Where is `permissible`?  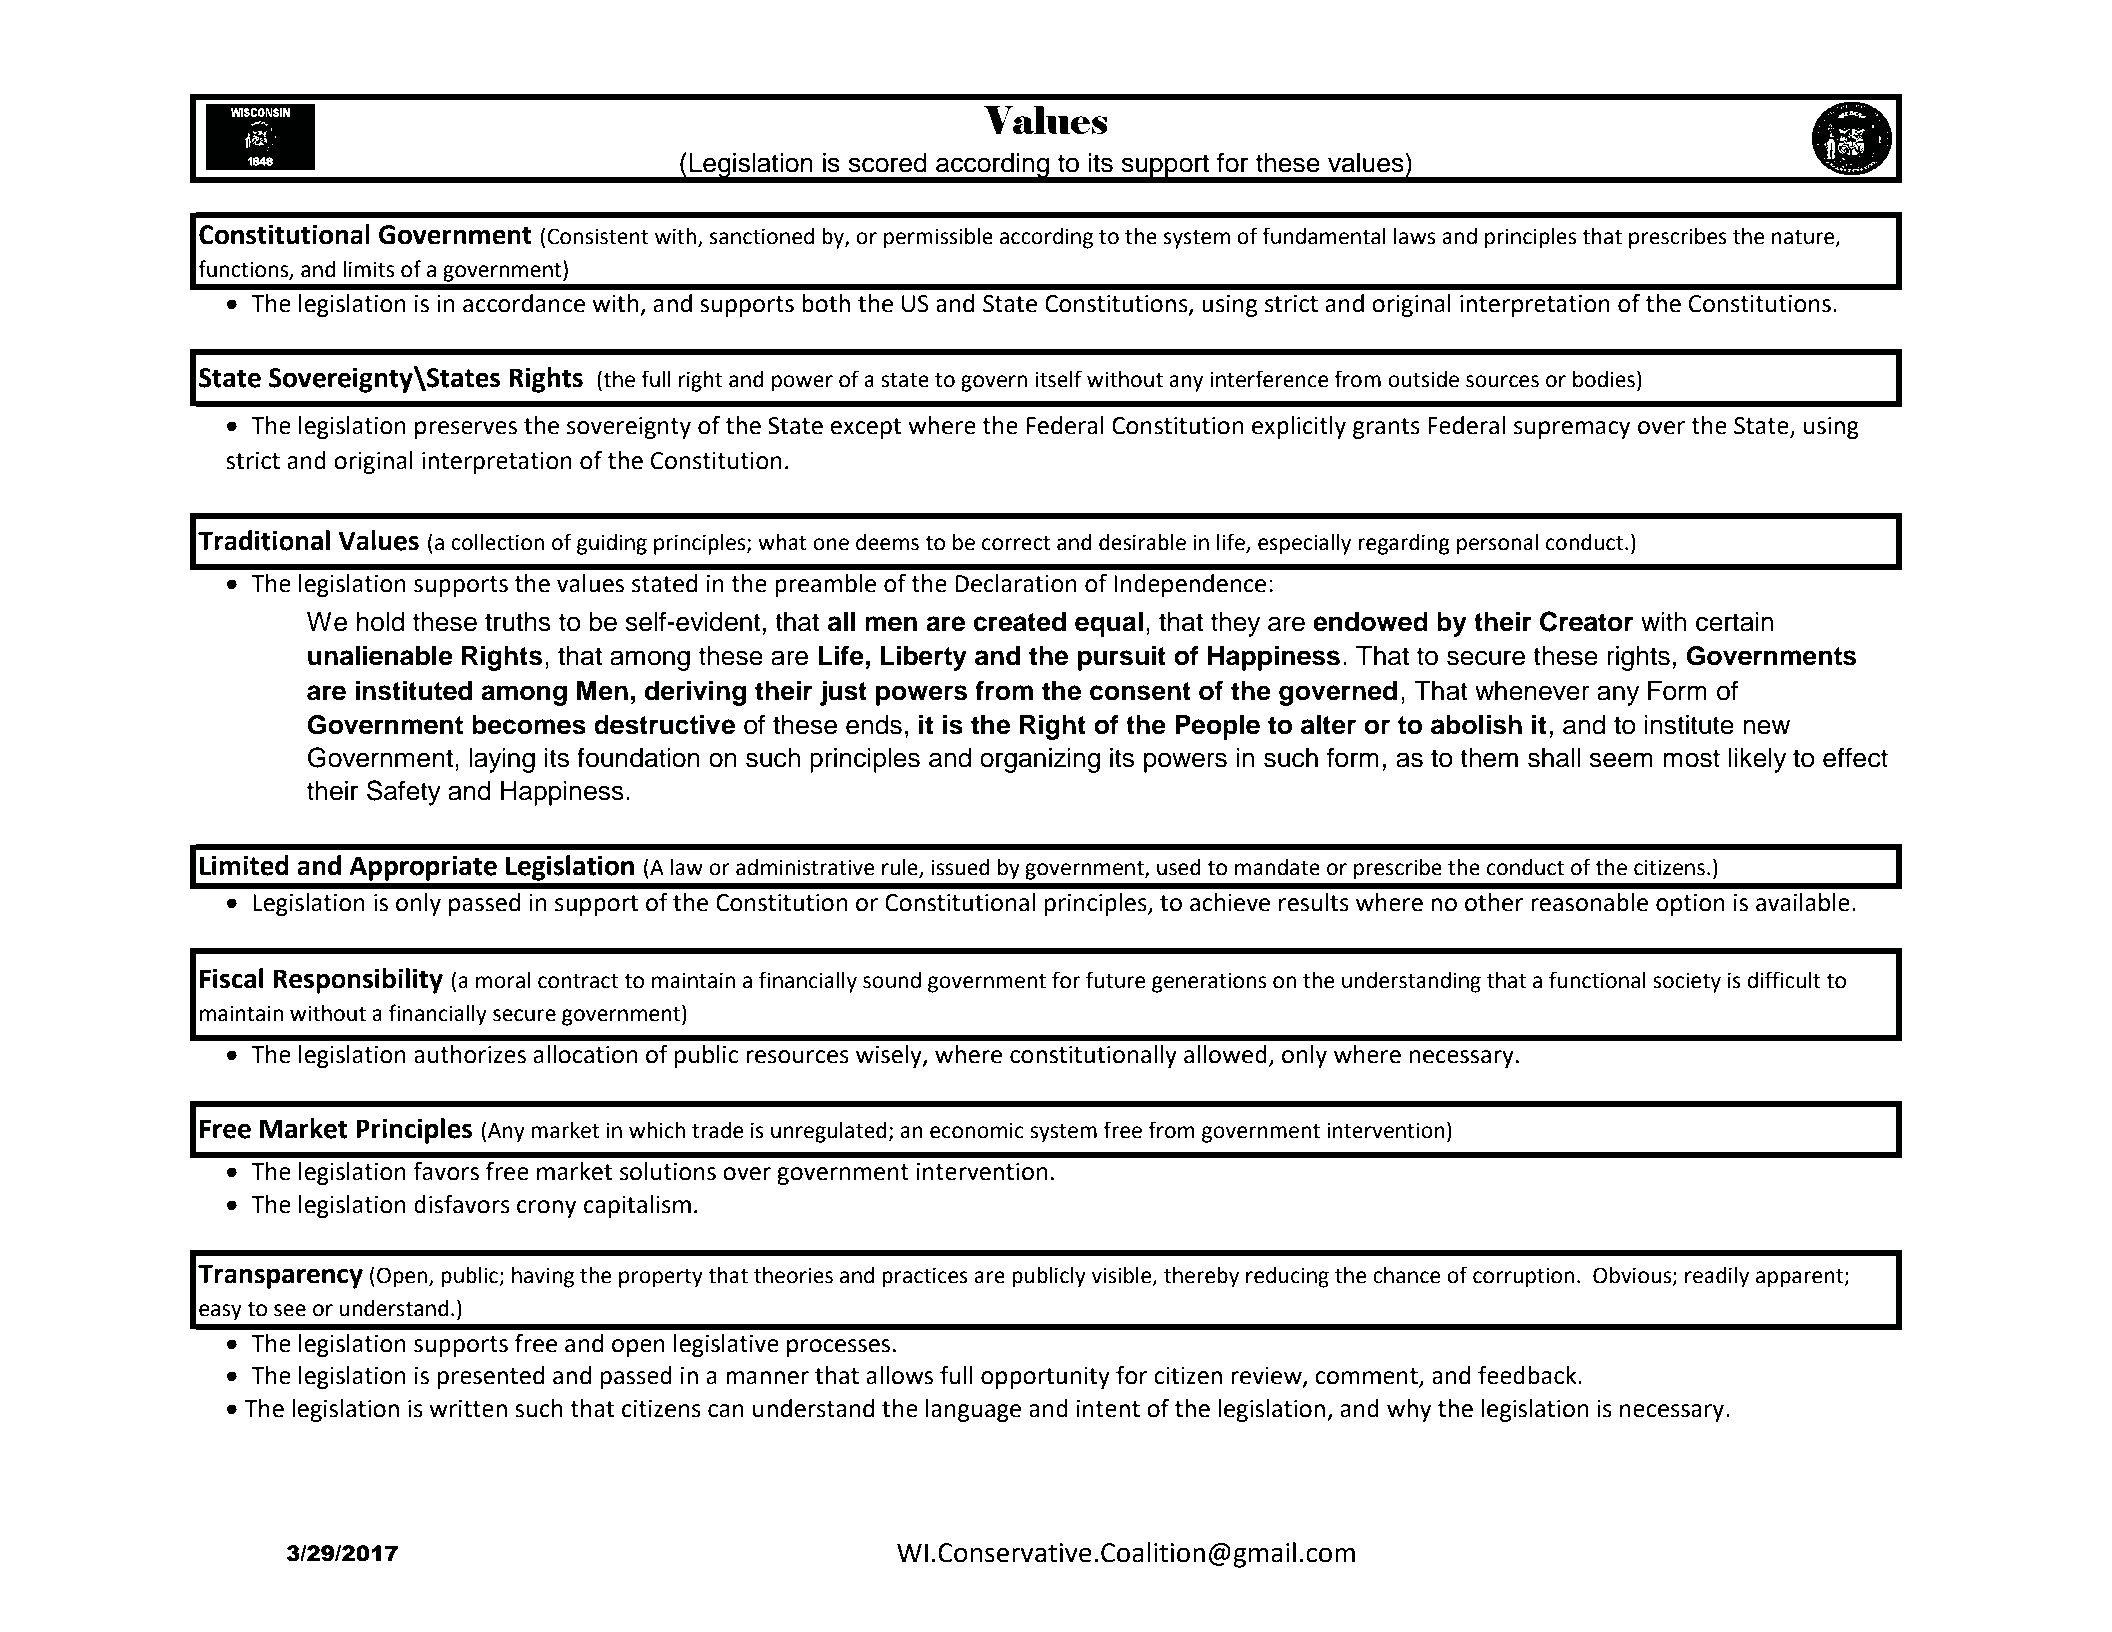
permissible is located at coordinates (938, 238).
